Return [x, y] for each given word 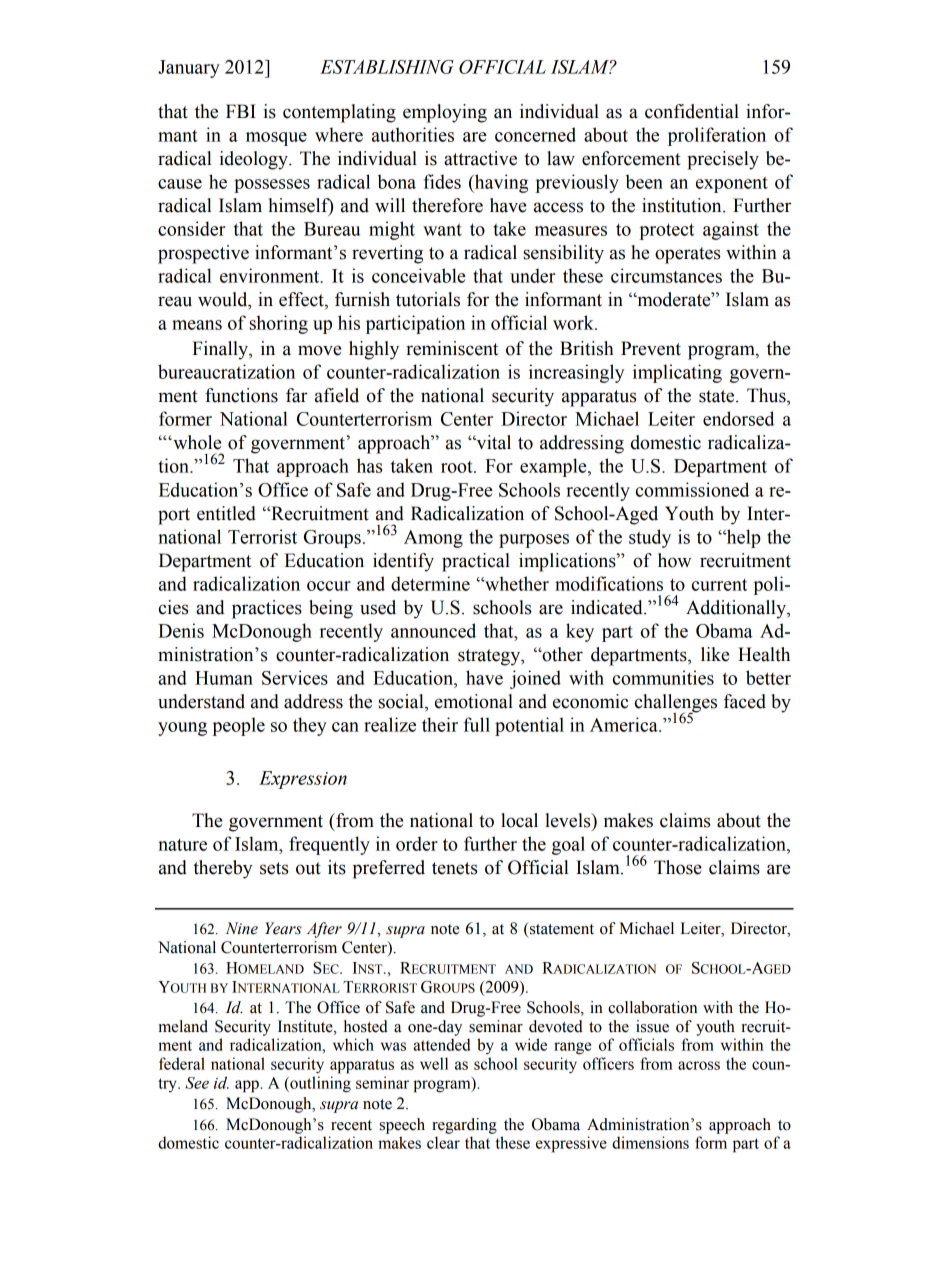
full [476, 724]
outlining [319, 1084]
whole [196, 442]
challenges [676, 704]
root [458, 467]
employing [445, 113]
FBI [241, 111]
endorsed [738, 418]
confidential [692, 111]
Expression [303, 780]
